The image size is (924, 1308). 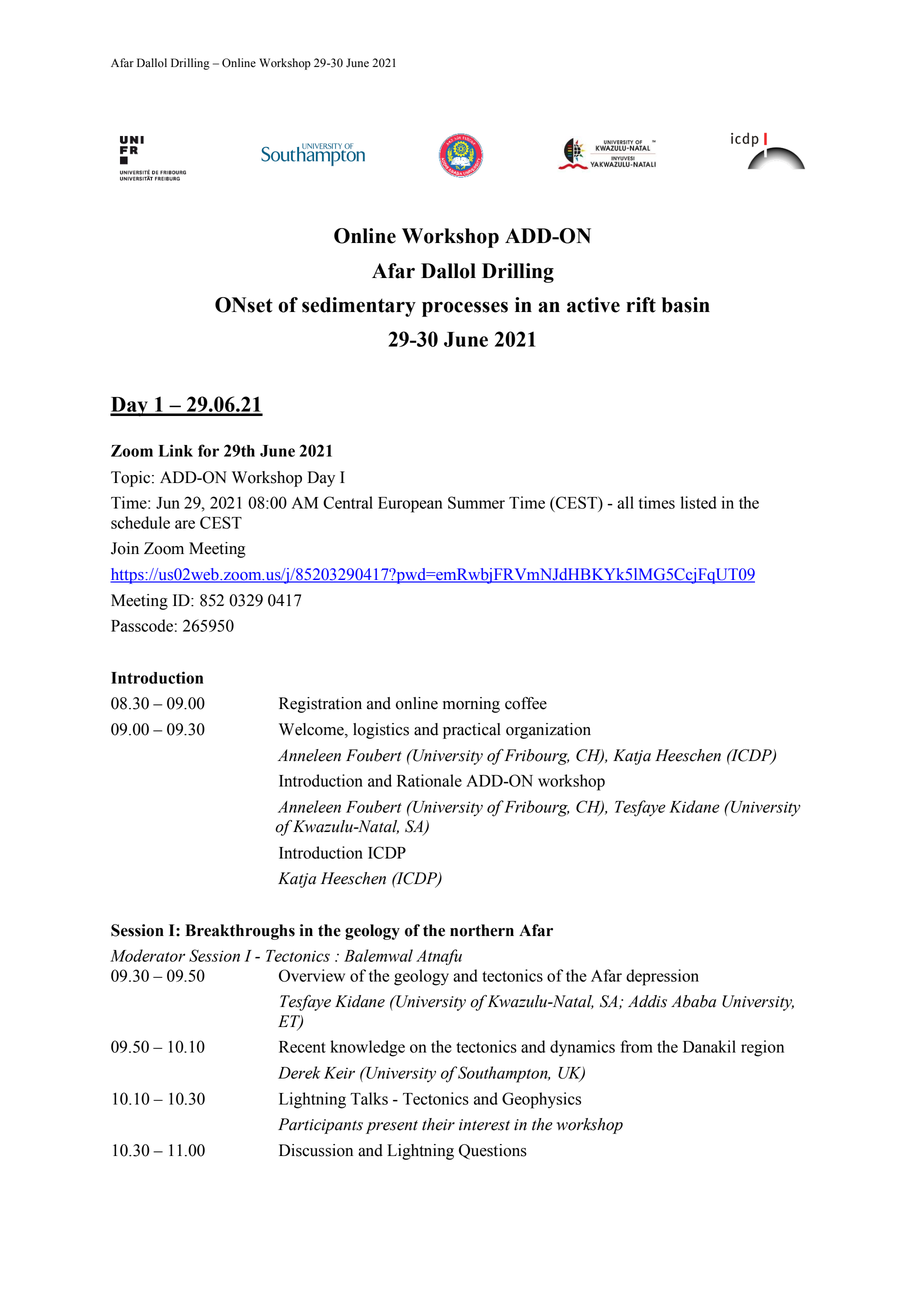 I want to click on organization, so click(x=548, y=731).
